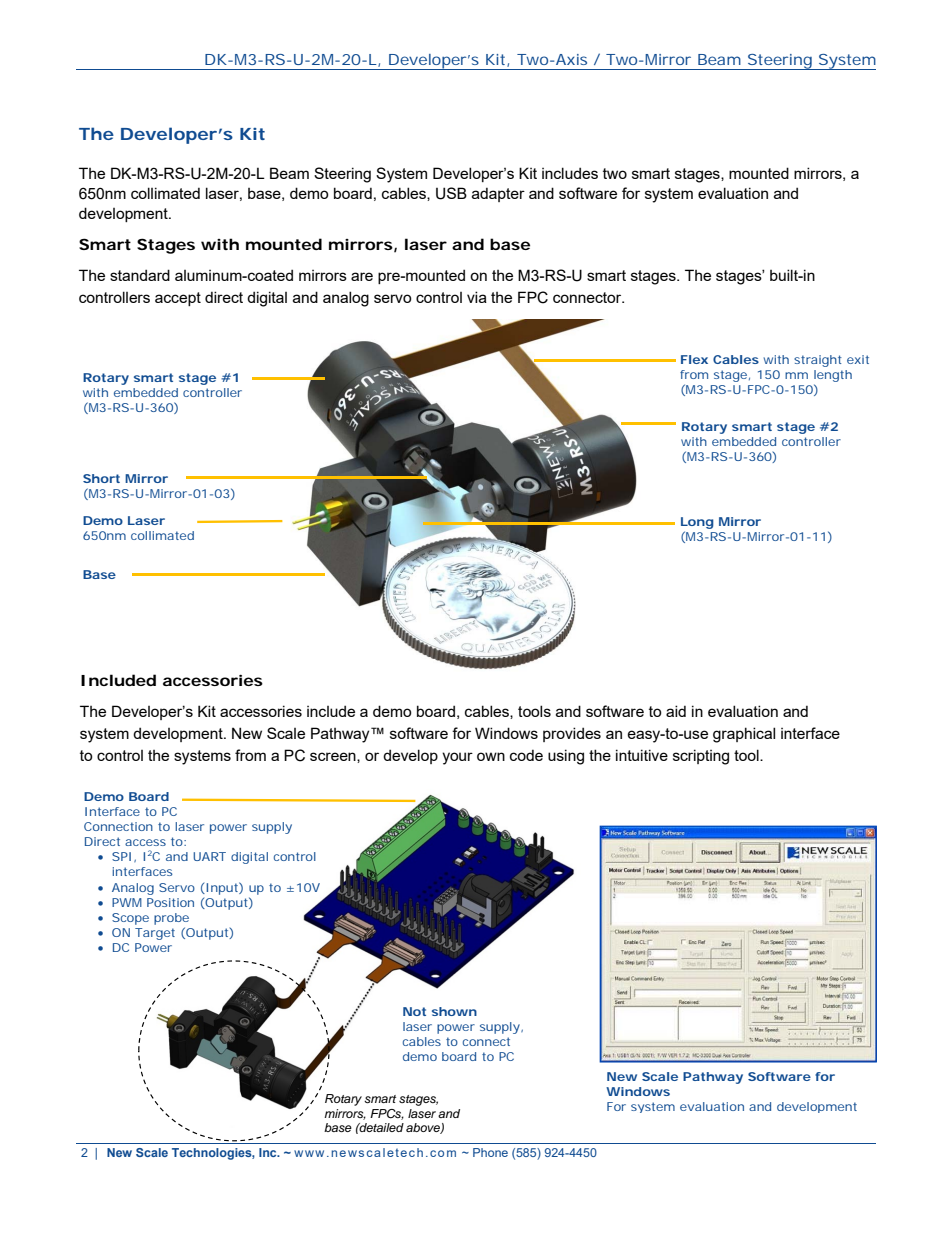 The image size is (952, 1233). What do you see at coordinates (490, 1152) in the screenshot?
I see `Phone` at bounding box center [490, 1152].
